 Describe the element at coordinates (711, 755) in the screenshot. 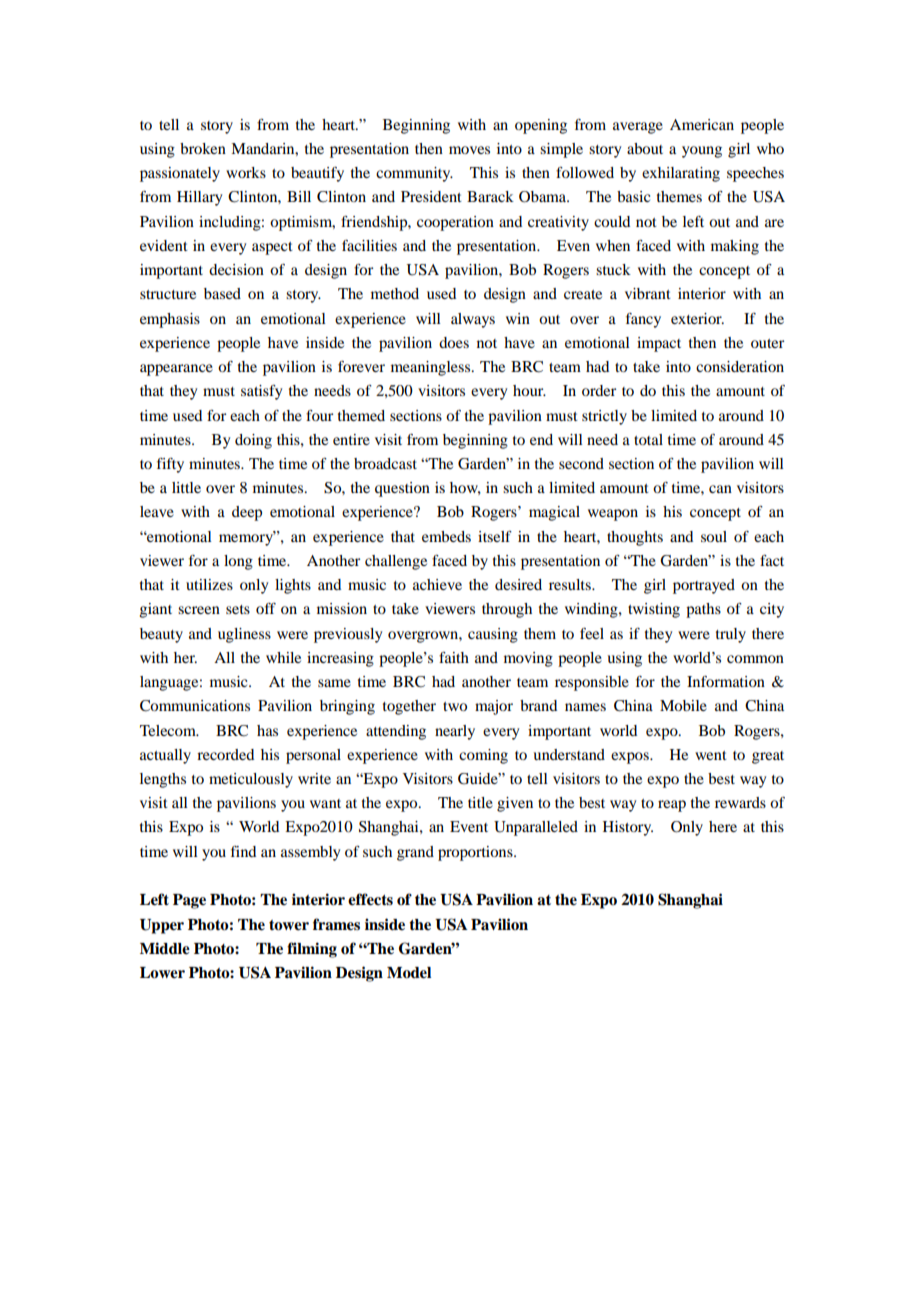

I see `went` at that location.
